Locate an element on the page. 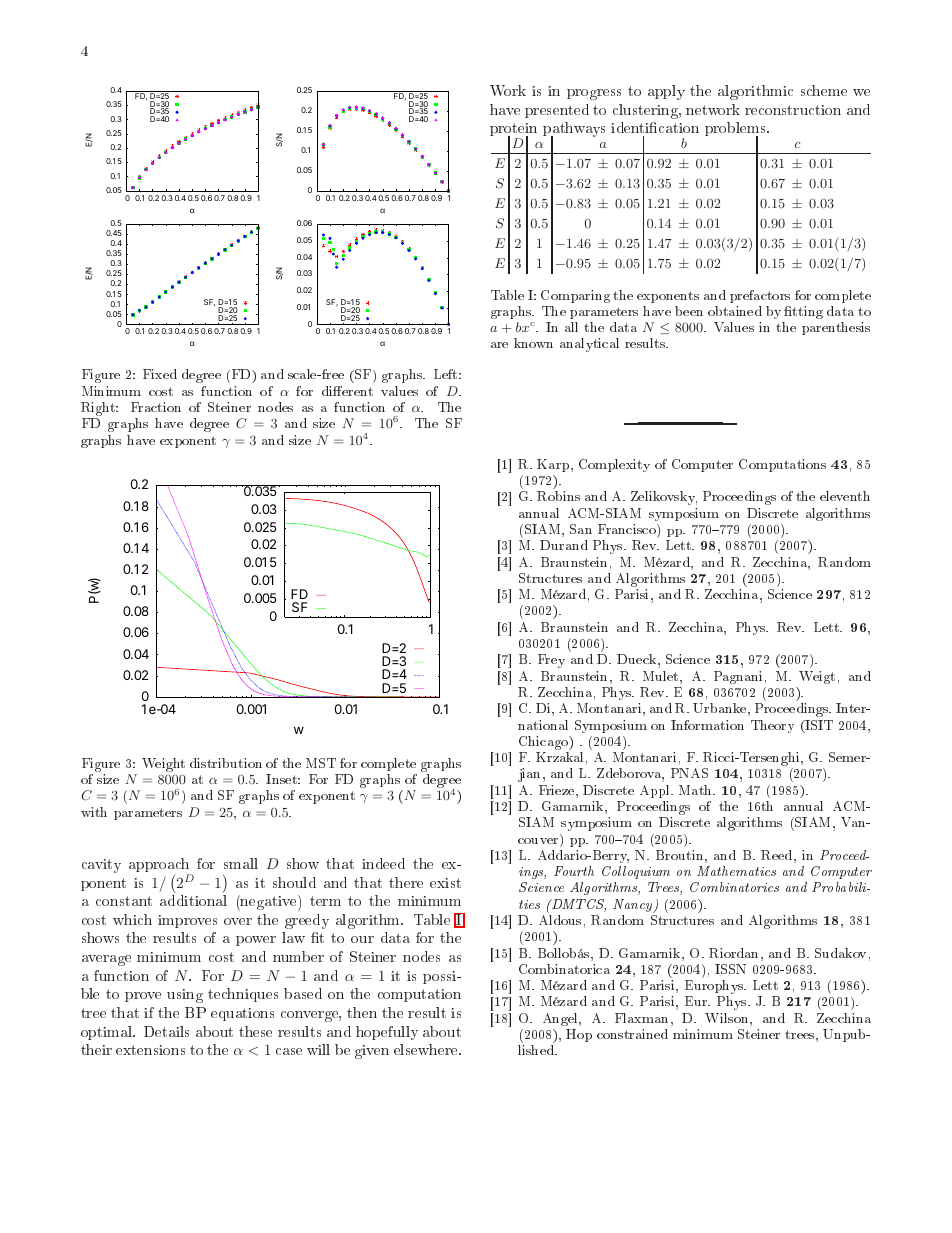 Image resolution: width=952 pixels, height=1233 pixels. presented is located at coordinates (557, 111).
